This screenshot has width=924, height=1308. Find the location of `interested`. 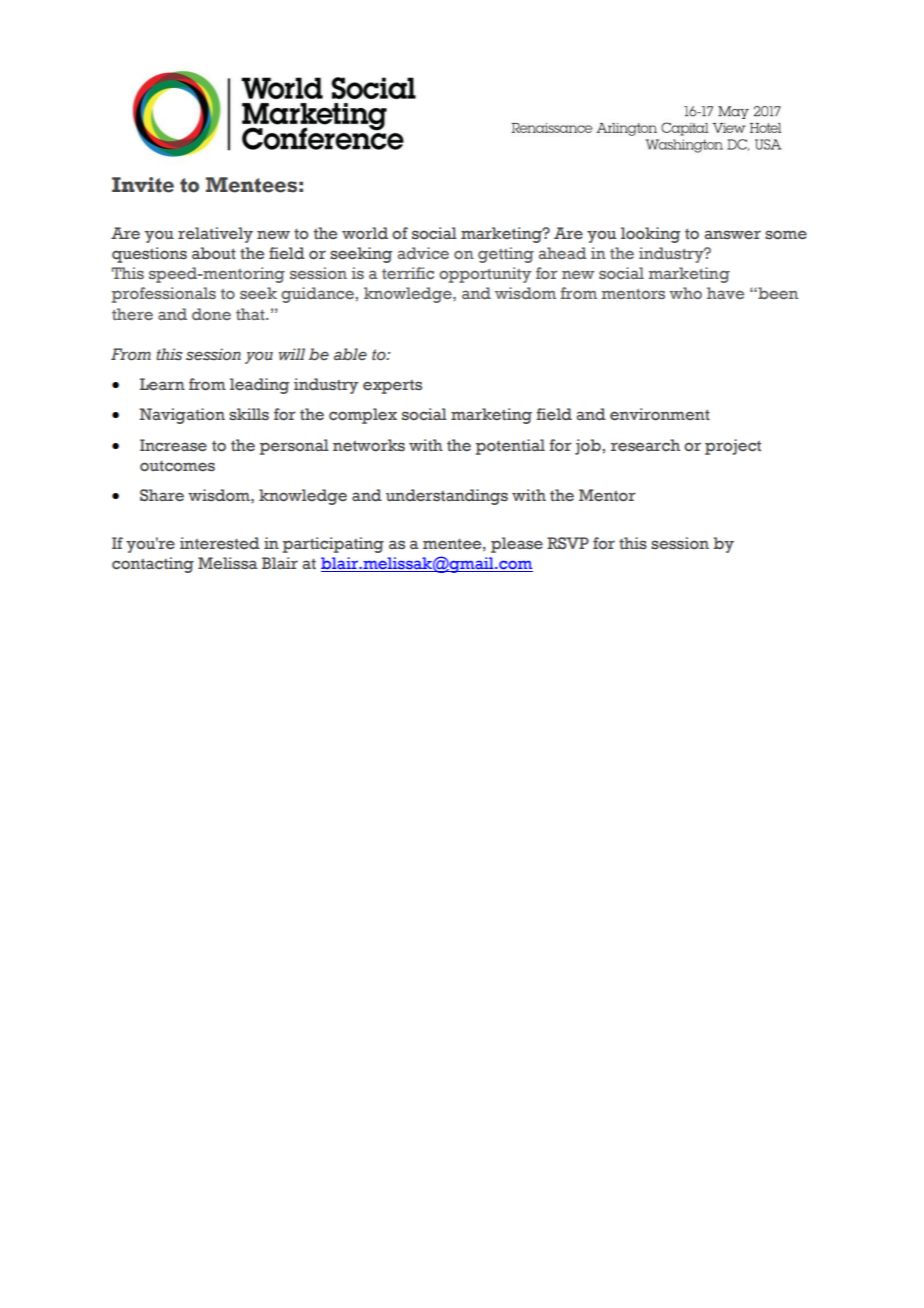

interested is located at coordinates (220, 543).
